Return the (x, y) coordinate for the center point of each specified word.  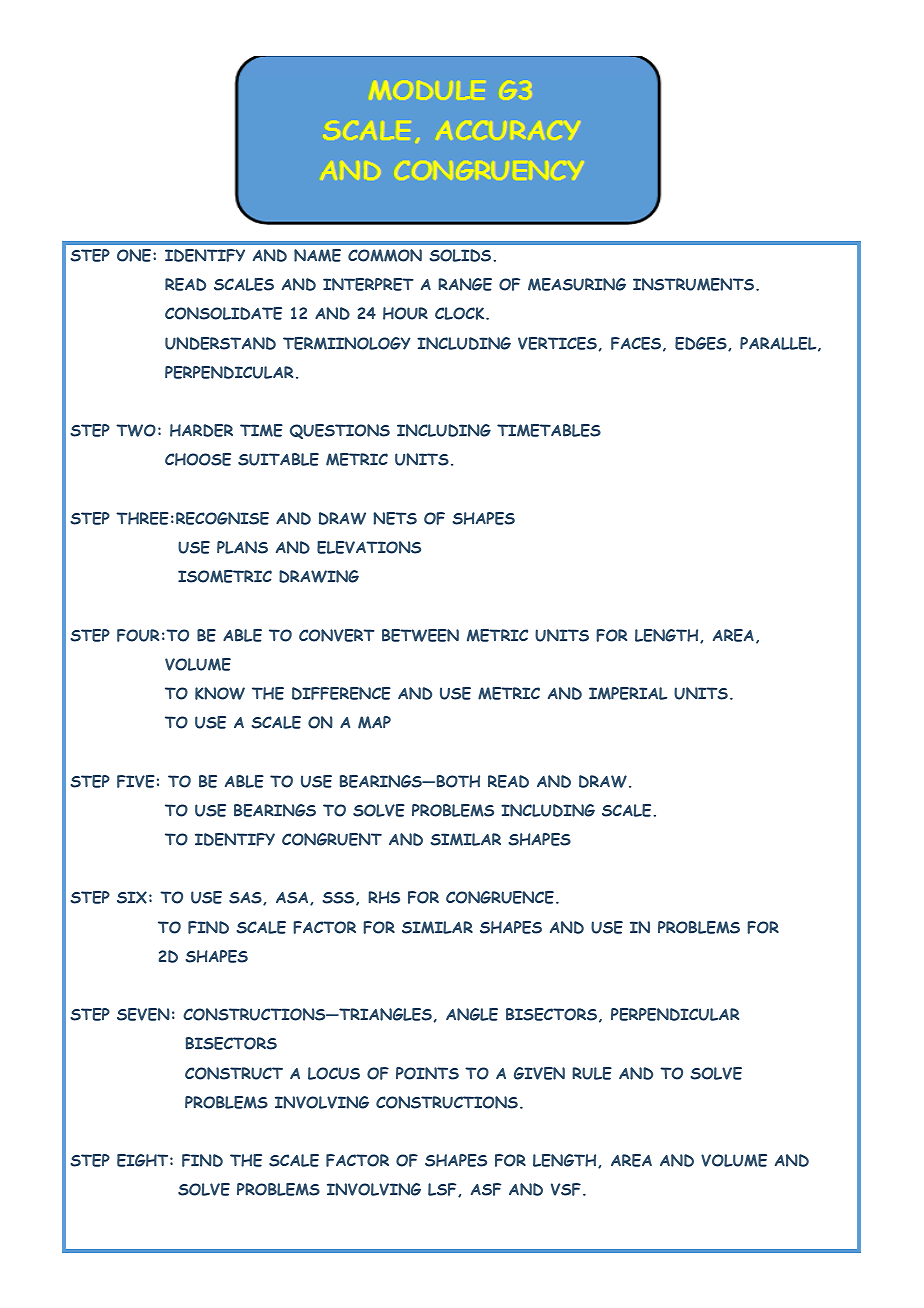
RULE (592, 1073)
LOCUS (334, 1073)
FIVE (136, 781)
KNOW (220, 693)
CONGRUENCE (500, 897)
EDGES (702, 344)
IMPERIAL (628, 693)
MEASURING (577, 284)
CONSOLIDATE (223, 313)
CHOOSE (198, 459)
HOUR (405, 313)
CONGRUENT (332, 839)
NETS (395, 518)
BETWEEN (420, 635)
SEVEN (143, 1014)
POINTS (427, 1073)
